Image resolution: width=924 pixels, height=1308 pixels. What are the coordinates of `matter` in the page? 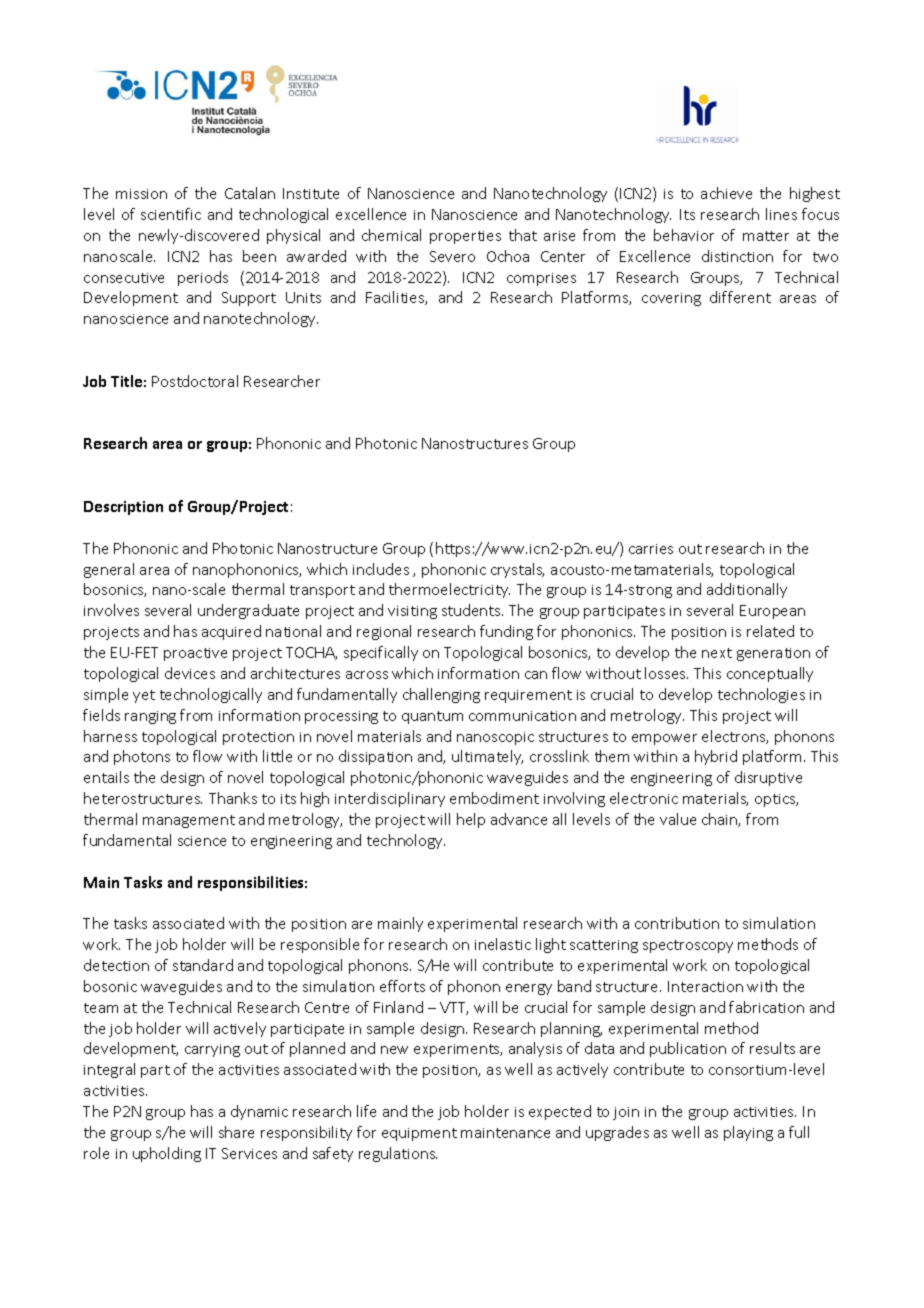 It's located at (766, 236).
